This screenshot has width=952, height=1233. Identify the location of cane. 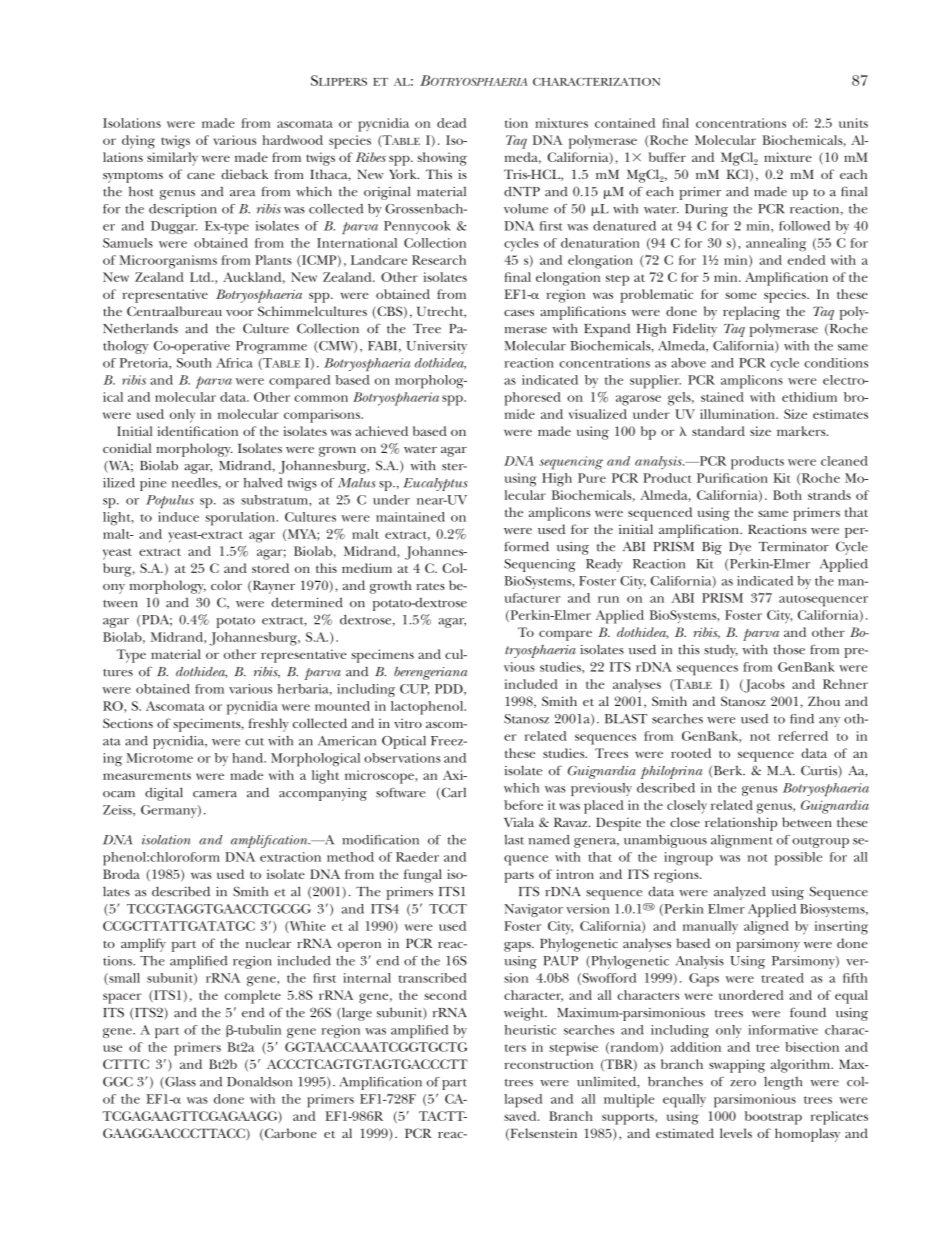
(201, 176).
